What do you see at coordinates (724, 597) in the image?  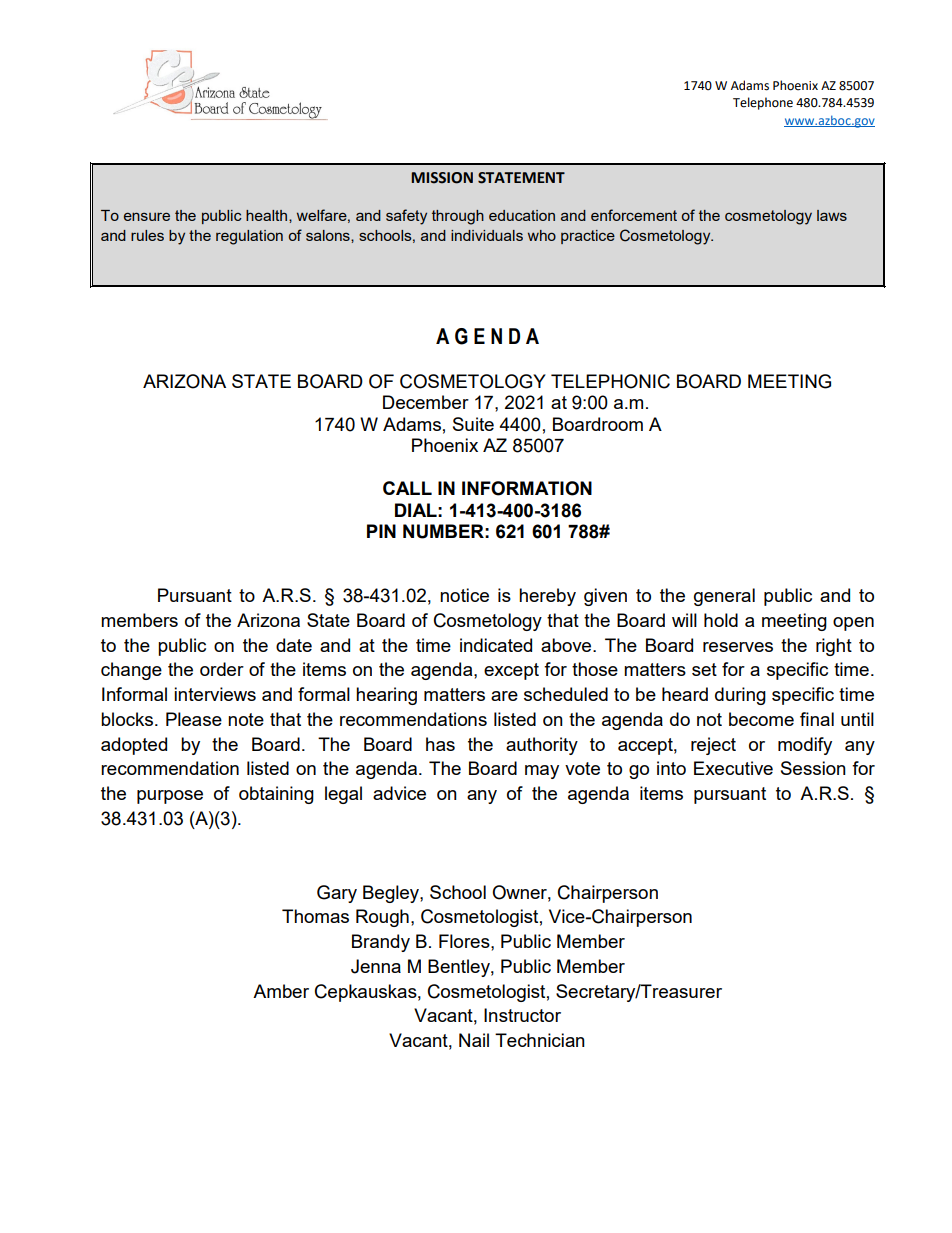 I see `general` at bounding box center [724, 597].
